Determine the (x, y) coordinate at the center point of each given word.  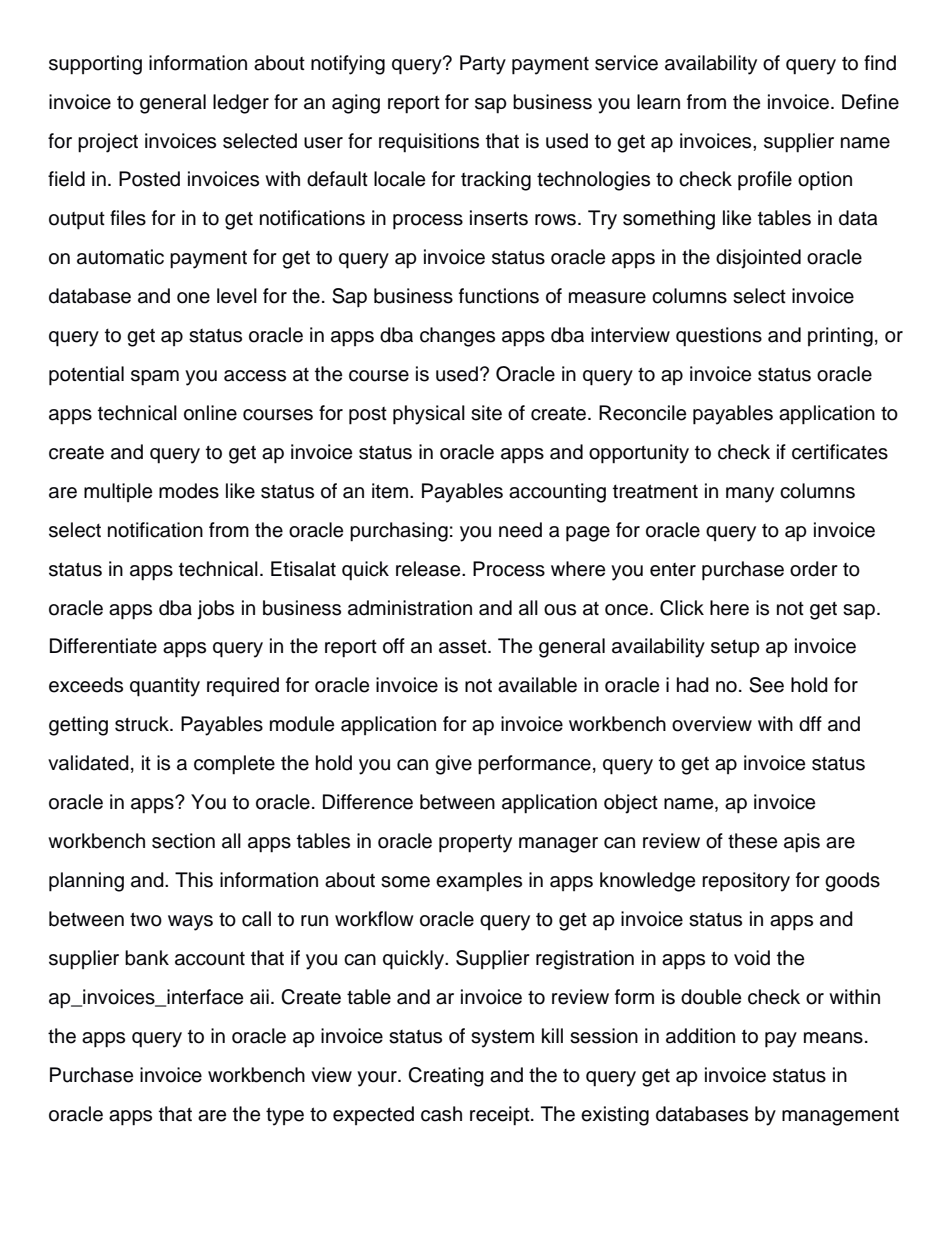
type (285, 1116)
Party (483, 65)
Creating (446, 1077)
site (486, 413)
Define (870, 102)
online (210, 413)
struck (143, 724)
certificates (840, 452)
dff (810, 724)
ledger (241, 104)
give (453, 765)
